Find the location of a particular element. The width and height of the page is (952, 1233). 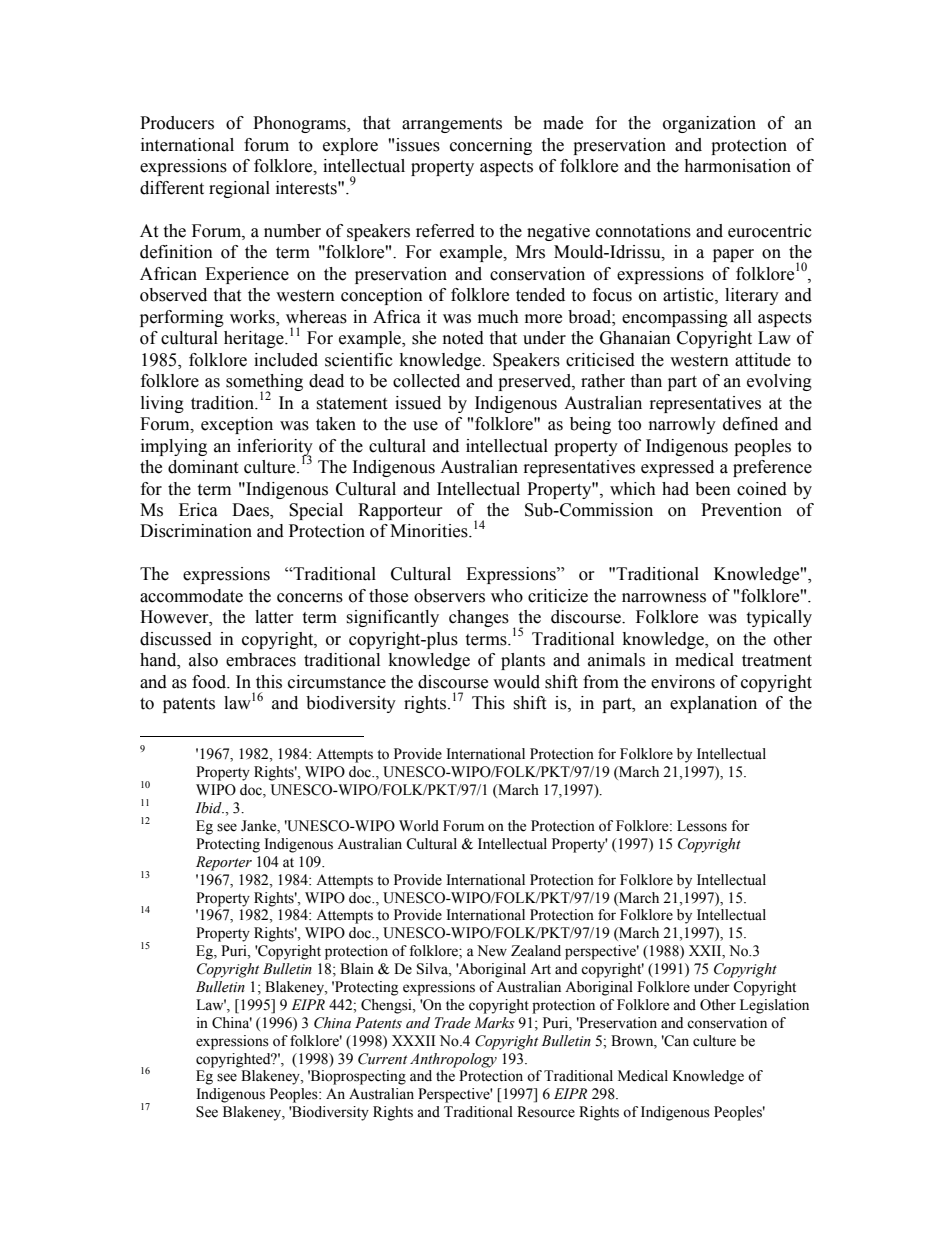

changes is located at coordinates (479, 618).
